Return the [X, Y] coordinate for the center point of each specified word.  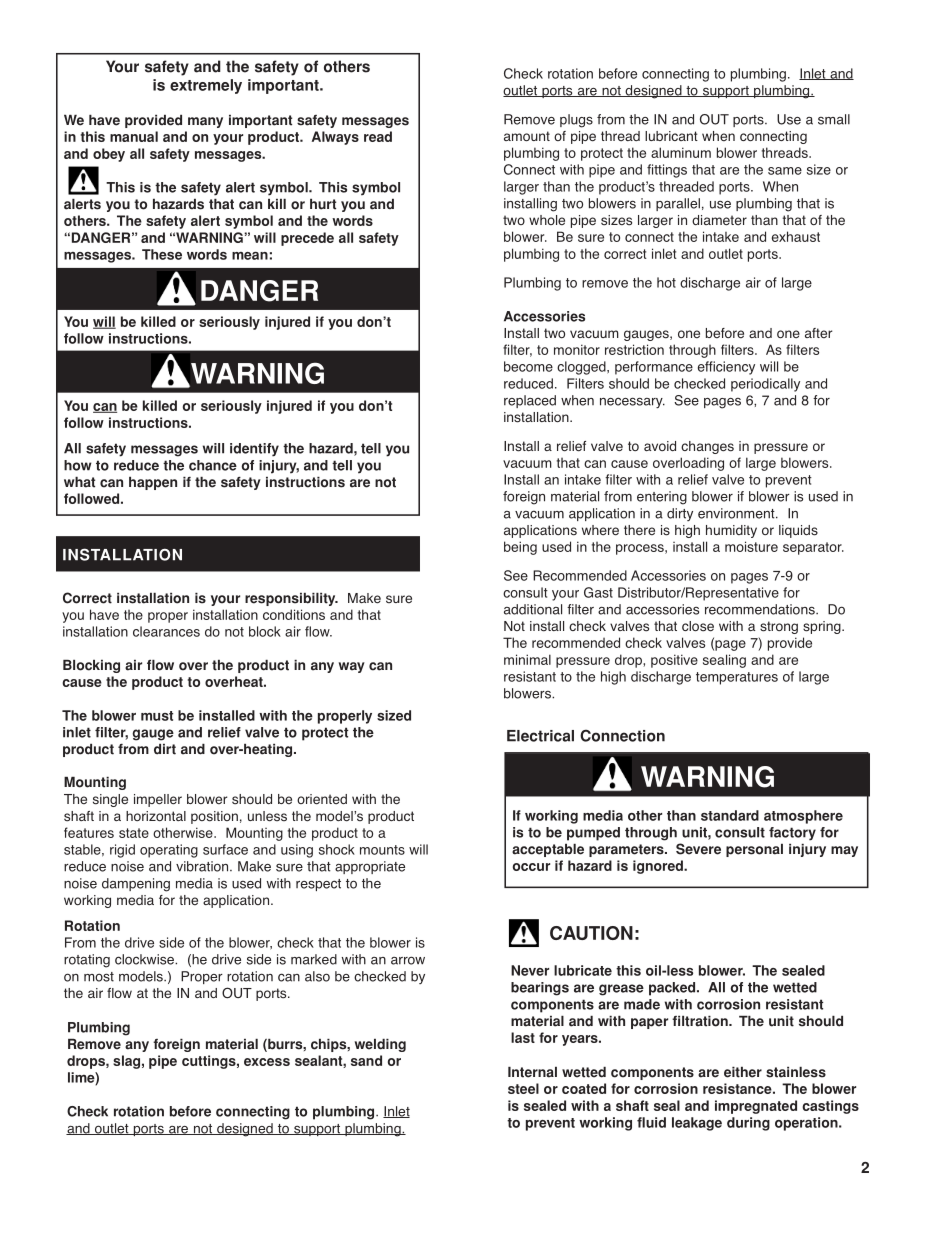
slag [126, 1062]
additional [533, 609]
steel [523, 1088]
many [205, 122]
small [834, 119]
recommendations [761, 609]
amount [527, 136]
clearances [166, 631]
